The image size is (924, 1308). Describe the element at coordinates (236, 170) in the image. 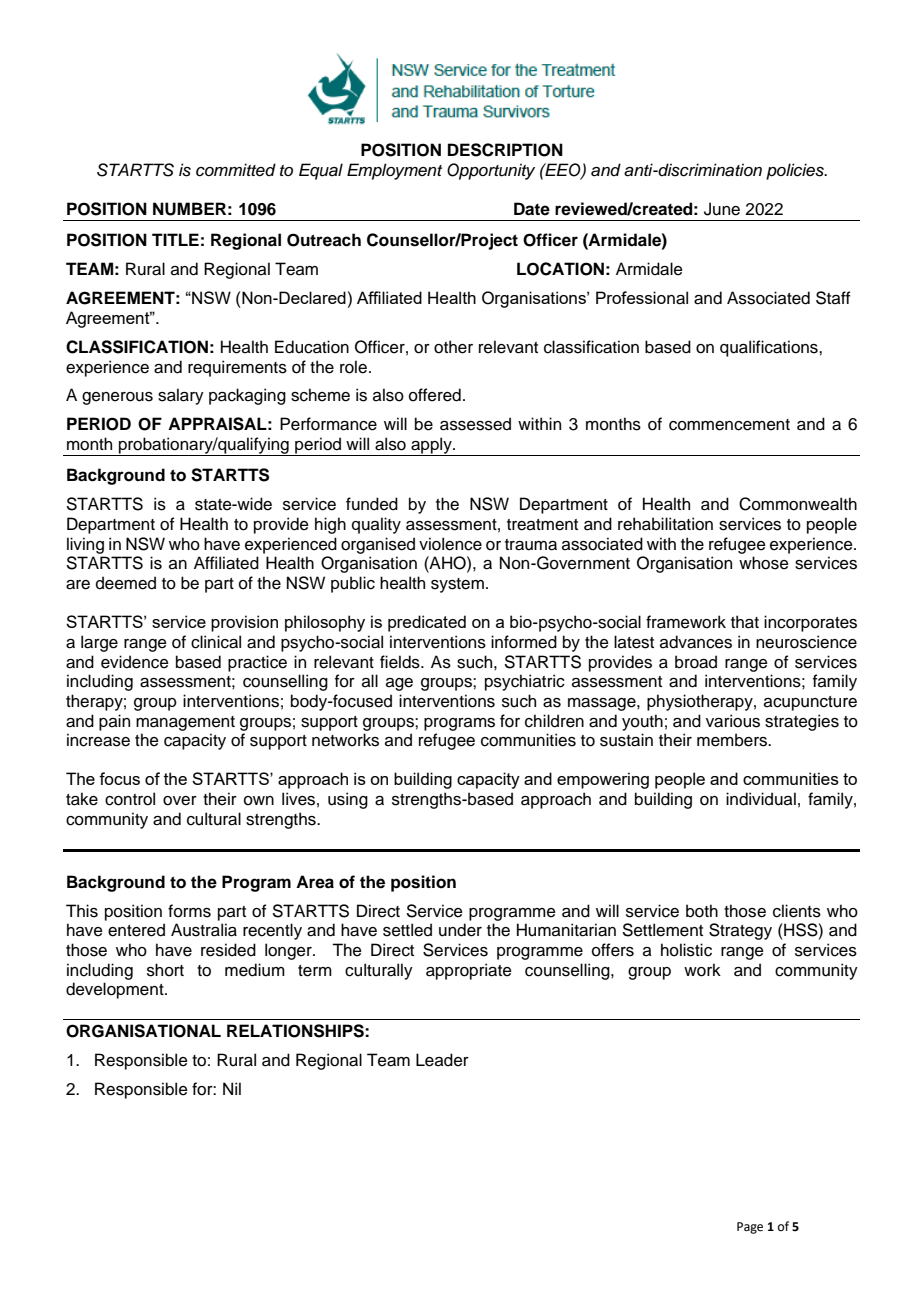

I see `committed` at that location.
